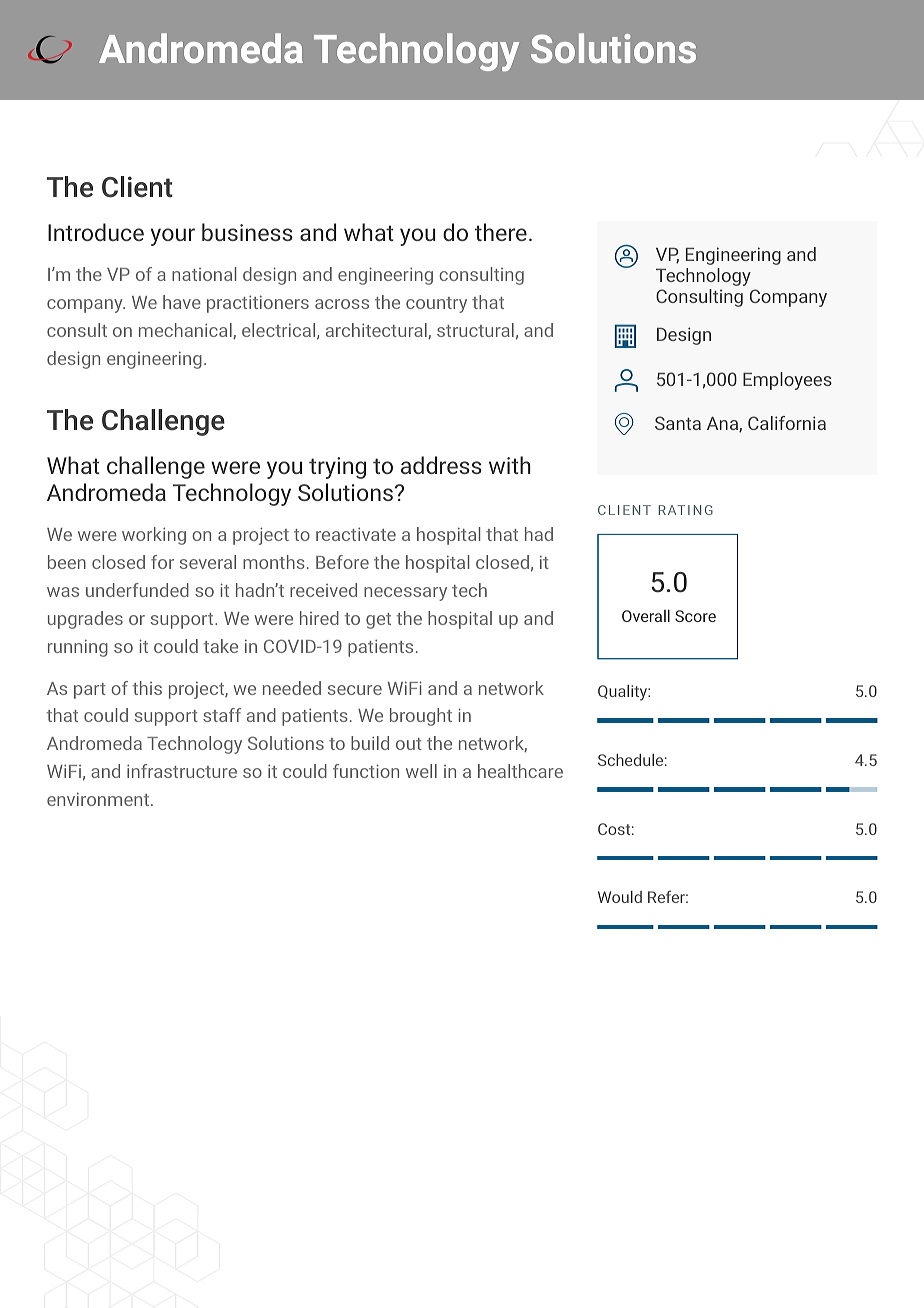  What do you see at coordinates (173, 237) in the screenshot?
I see `your` at bounding box center [173, 237].
